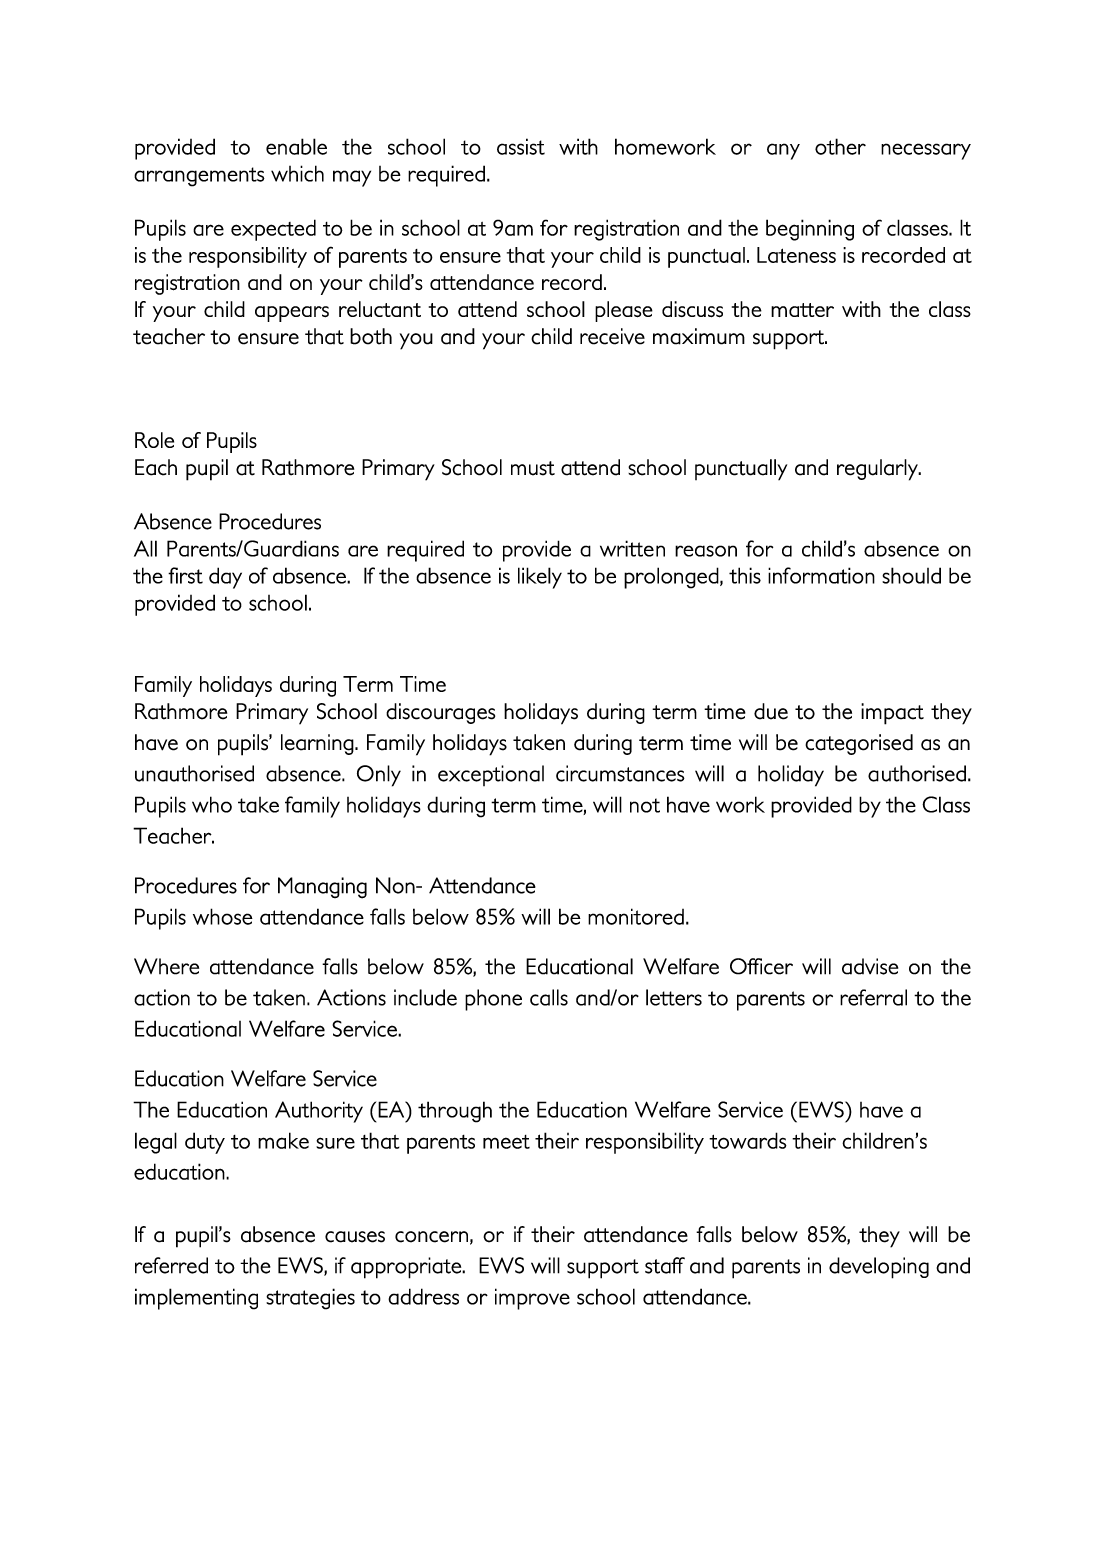  What do you see at coordinates (196, 1299) in the image?
I see `implementing` at bounding box center [196, 1299].
